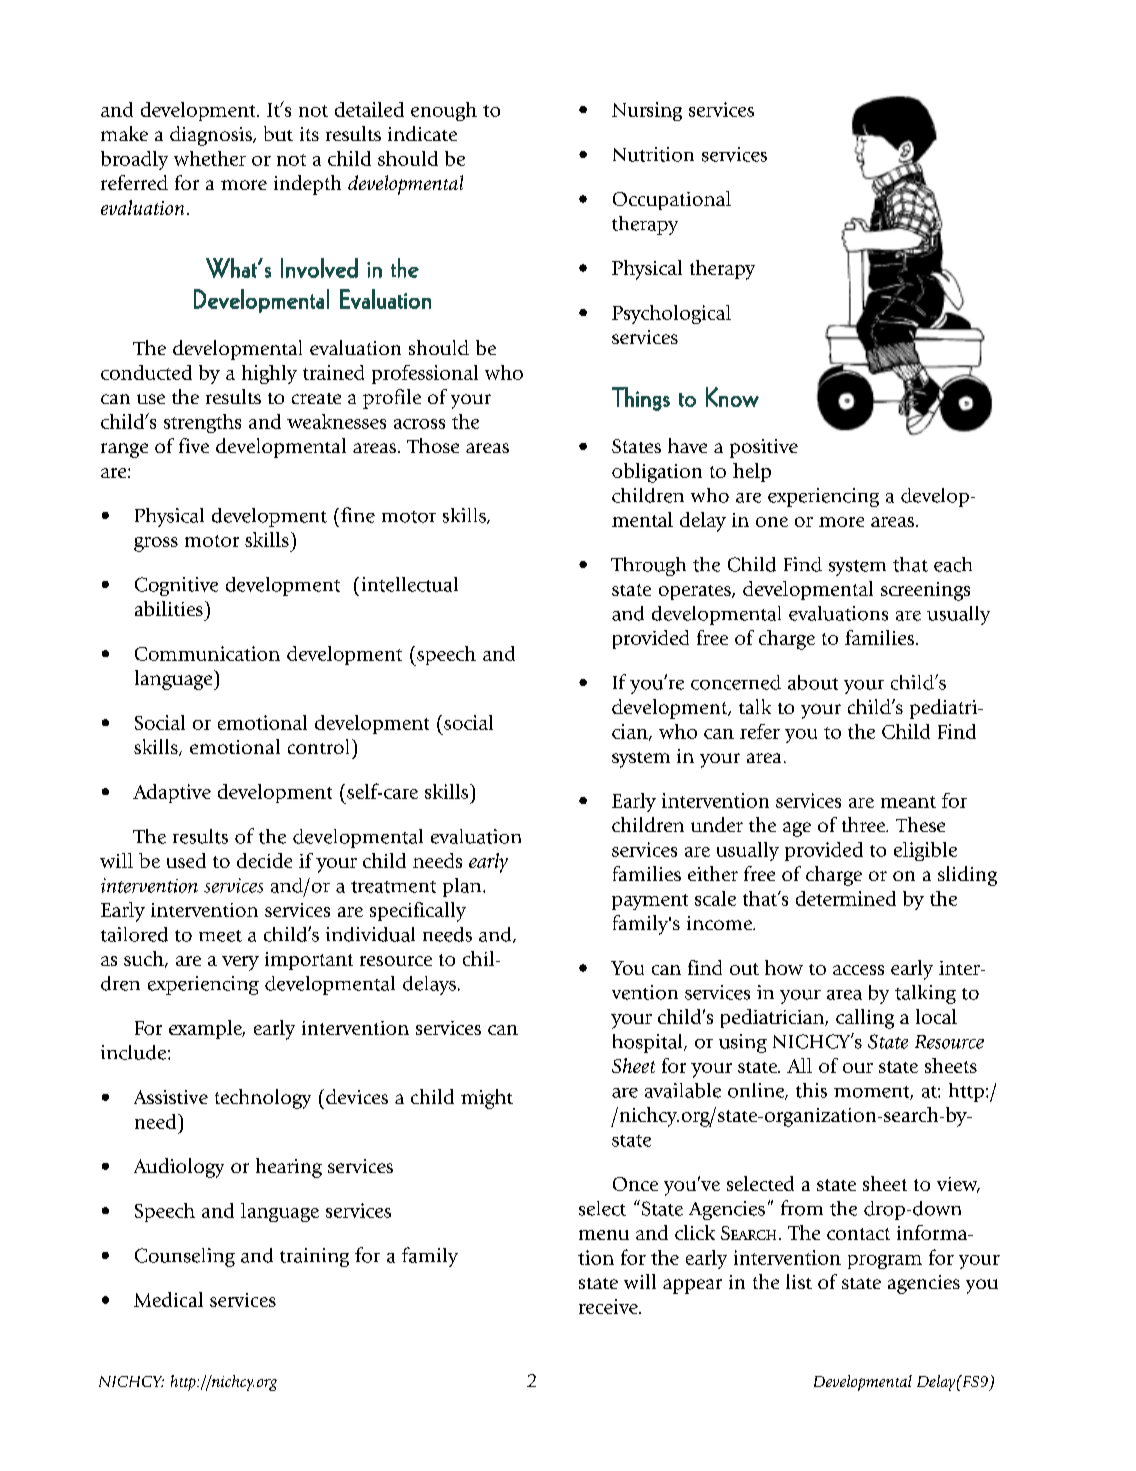 This page has height=1471, width=1136. What do you see at coordinates (813, 682) in the page?
I see `about` at bounding box center [813, 682].
